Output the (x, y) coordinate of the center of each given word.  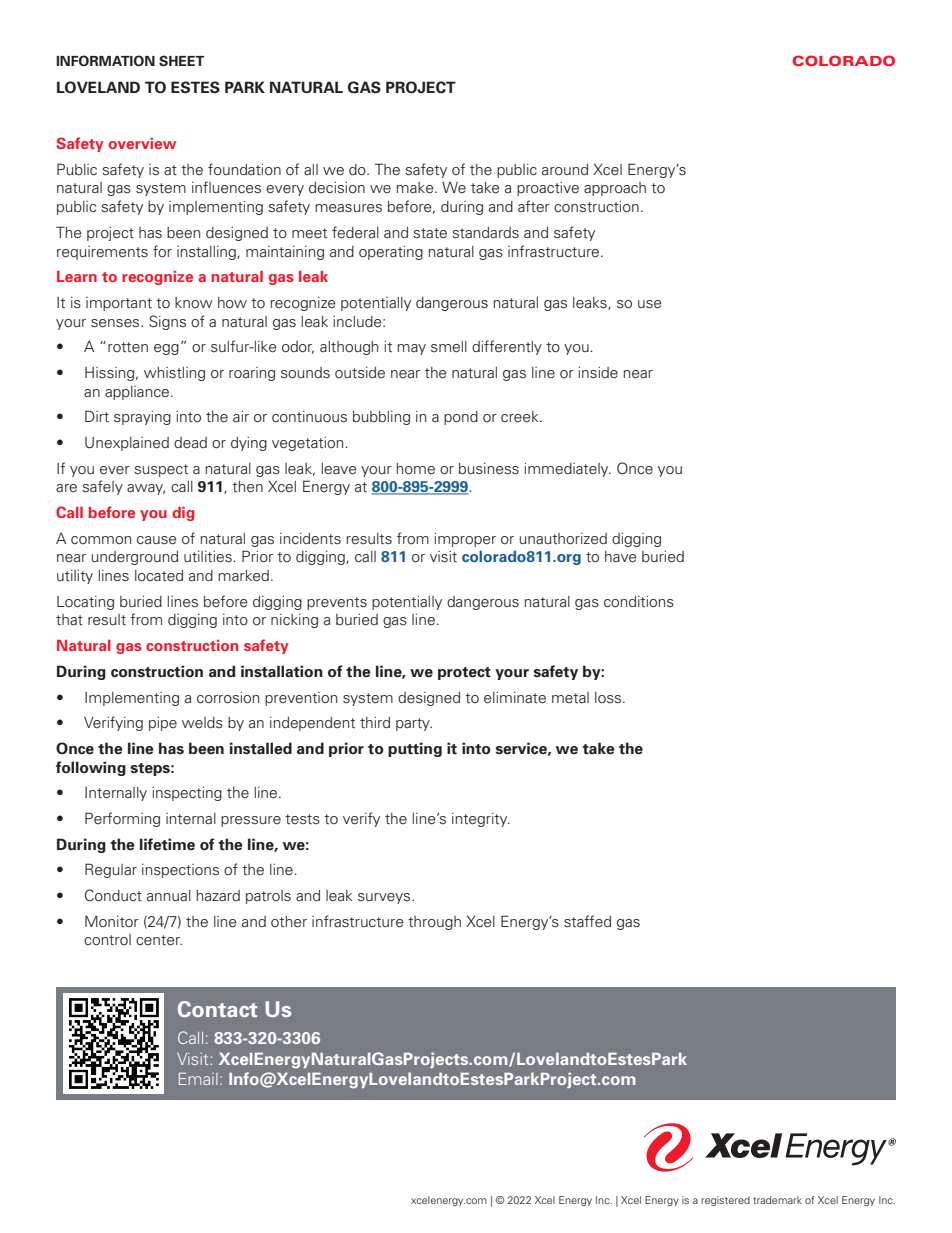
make (416, 188)
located (159, 576)
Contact (217, 1009)
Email (198, 1078)
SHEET (181, 60)
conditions (639, 602)
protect (464, 673)
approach (615, 189)
